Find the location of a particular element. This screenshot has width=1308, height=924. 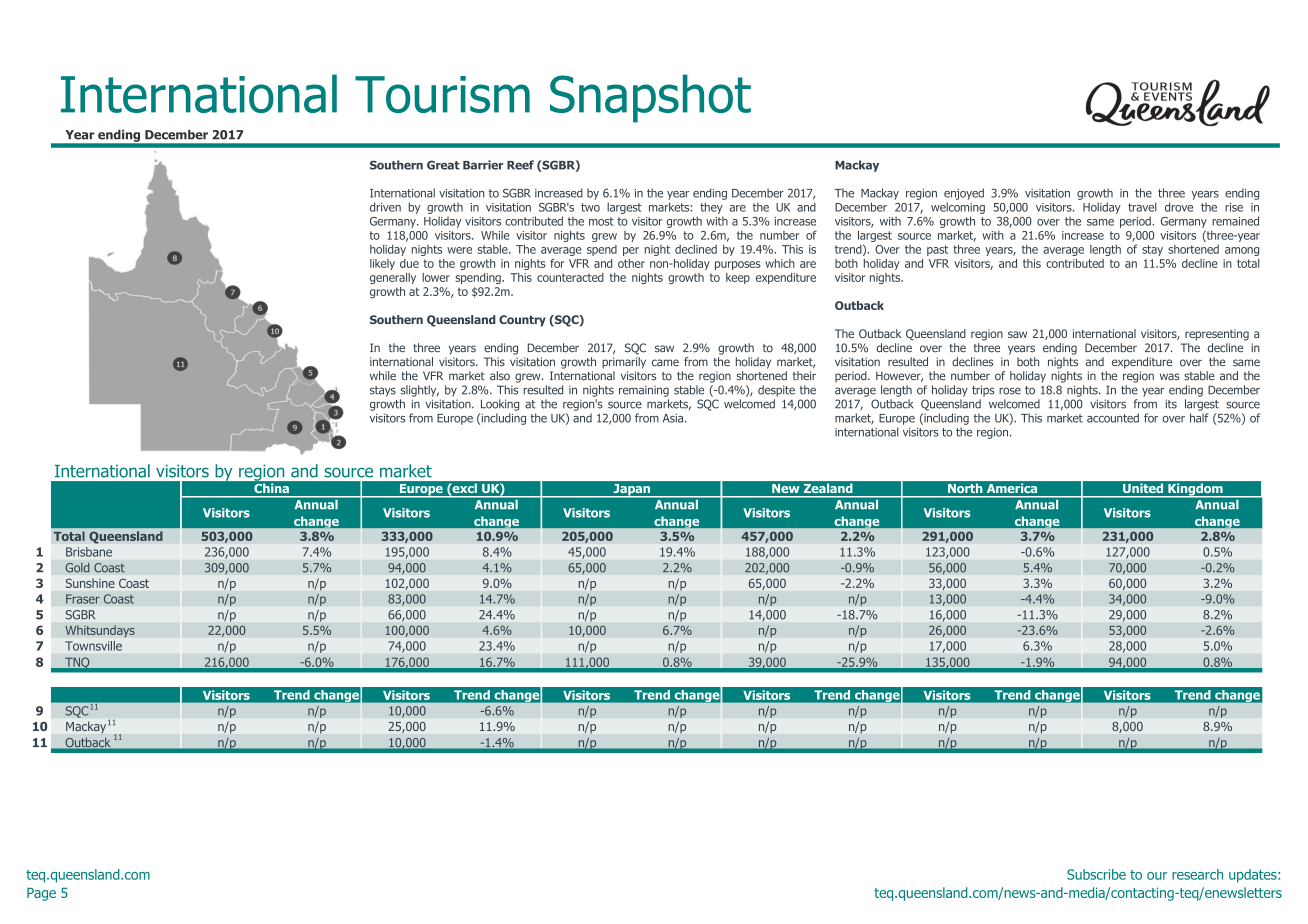

Page is located at coordinates (41, 894).
